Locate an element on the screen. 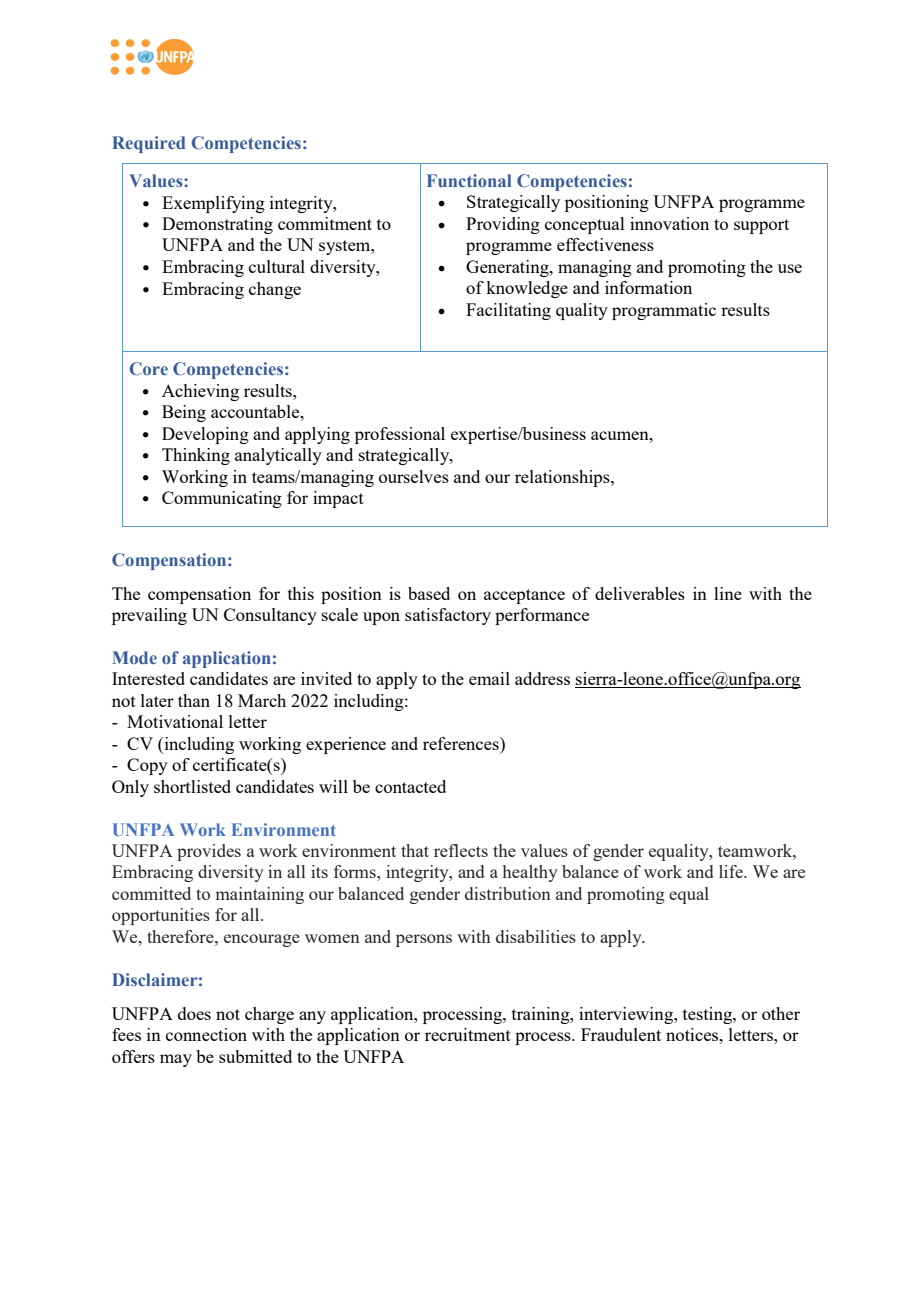 The width and height of the screenshot is (924, 1309). programmatic is located at coordinates (664, 311).
